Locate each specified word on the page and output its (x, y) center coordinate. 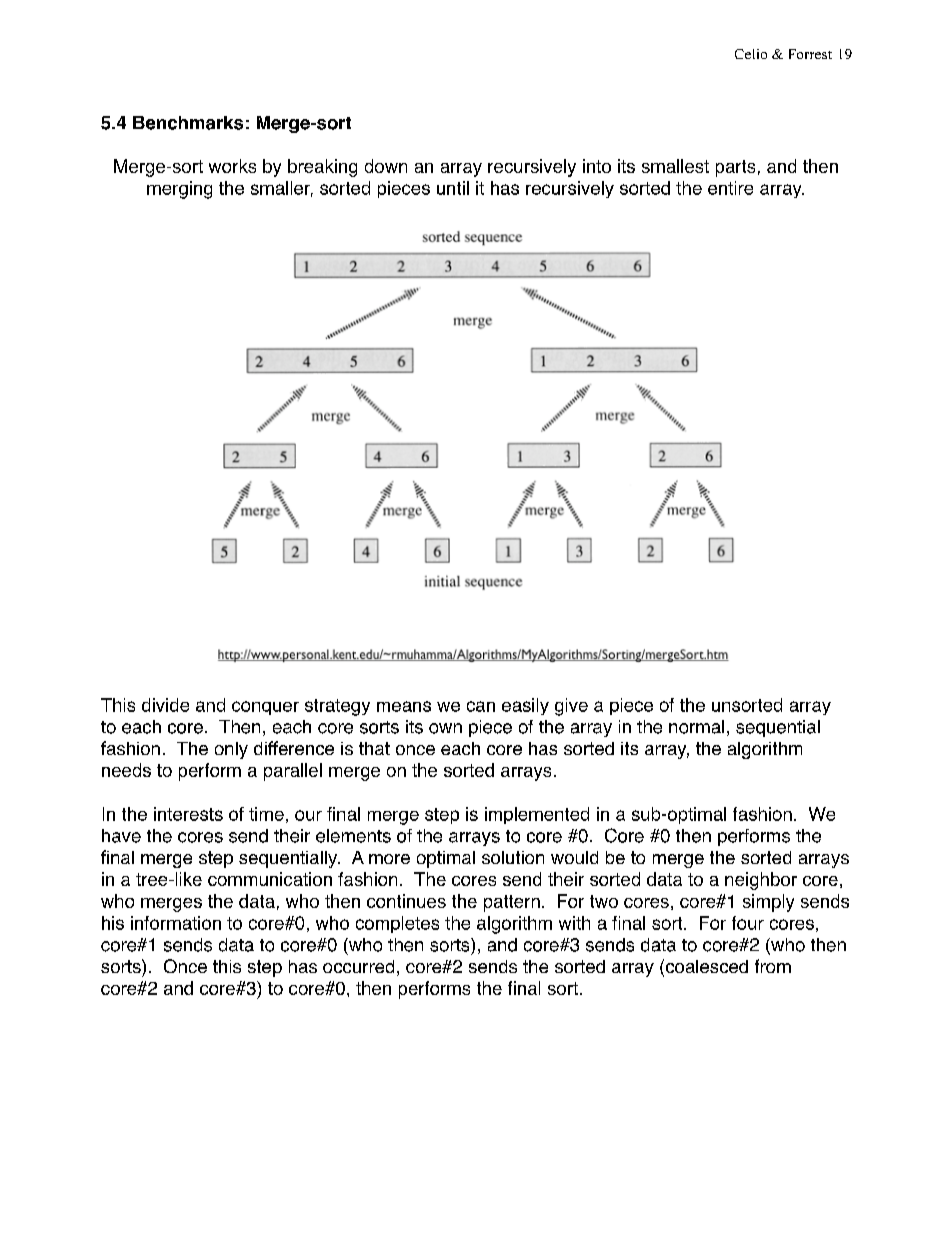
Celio (751, 54)
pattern (512, 903)
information (176, 923)
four (748, 923)
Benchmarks (188, 123)
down (386, 166)
